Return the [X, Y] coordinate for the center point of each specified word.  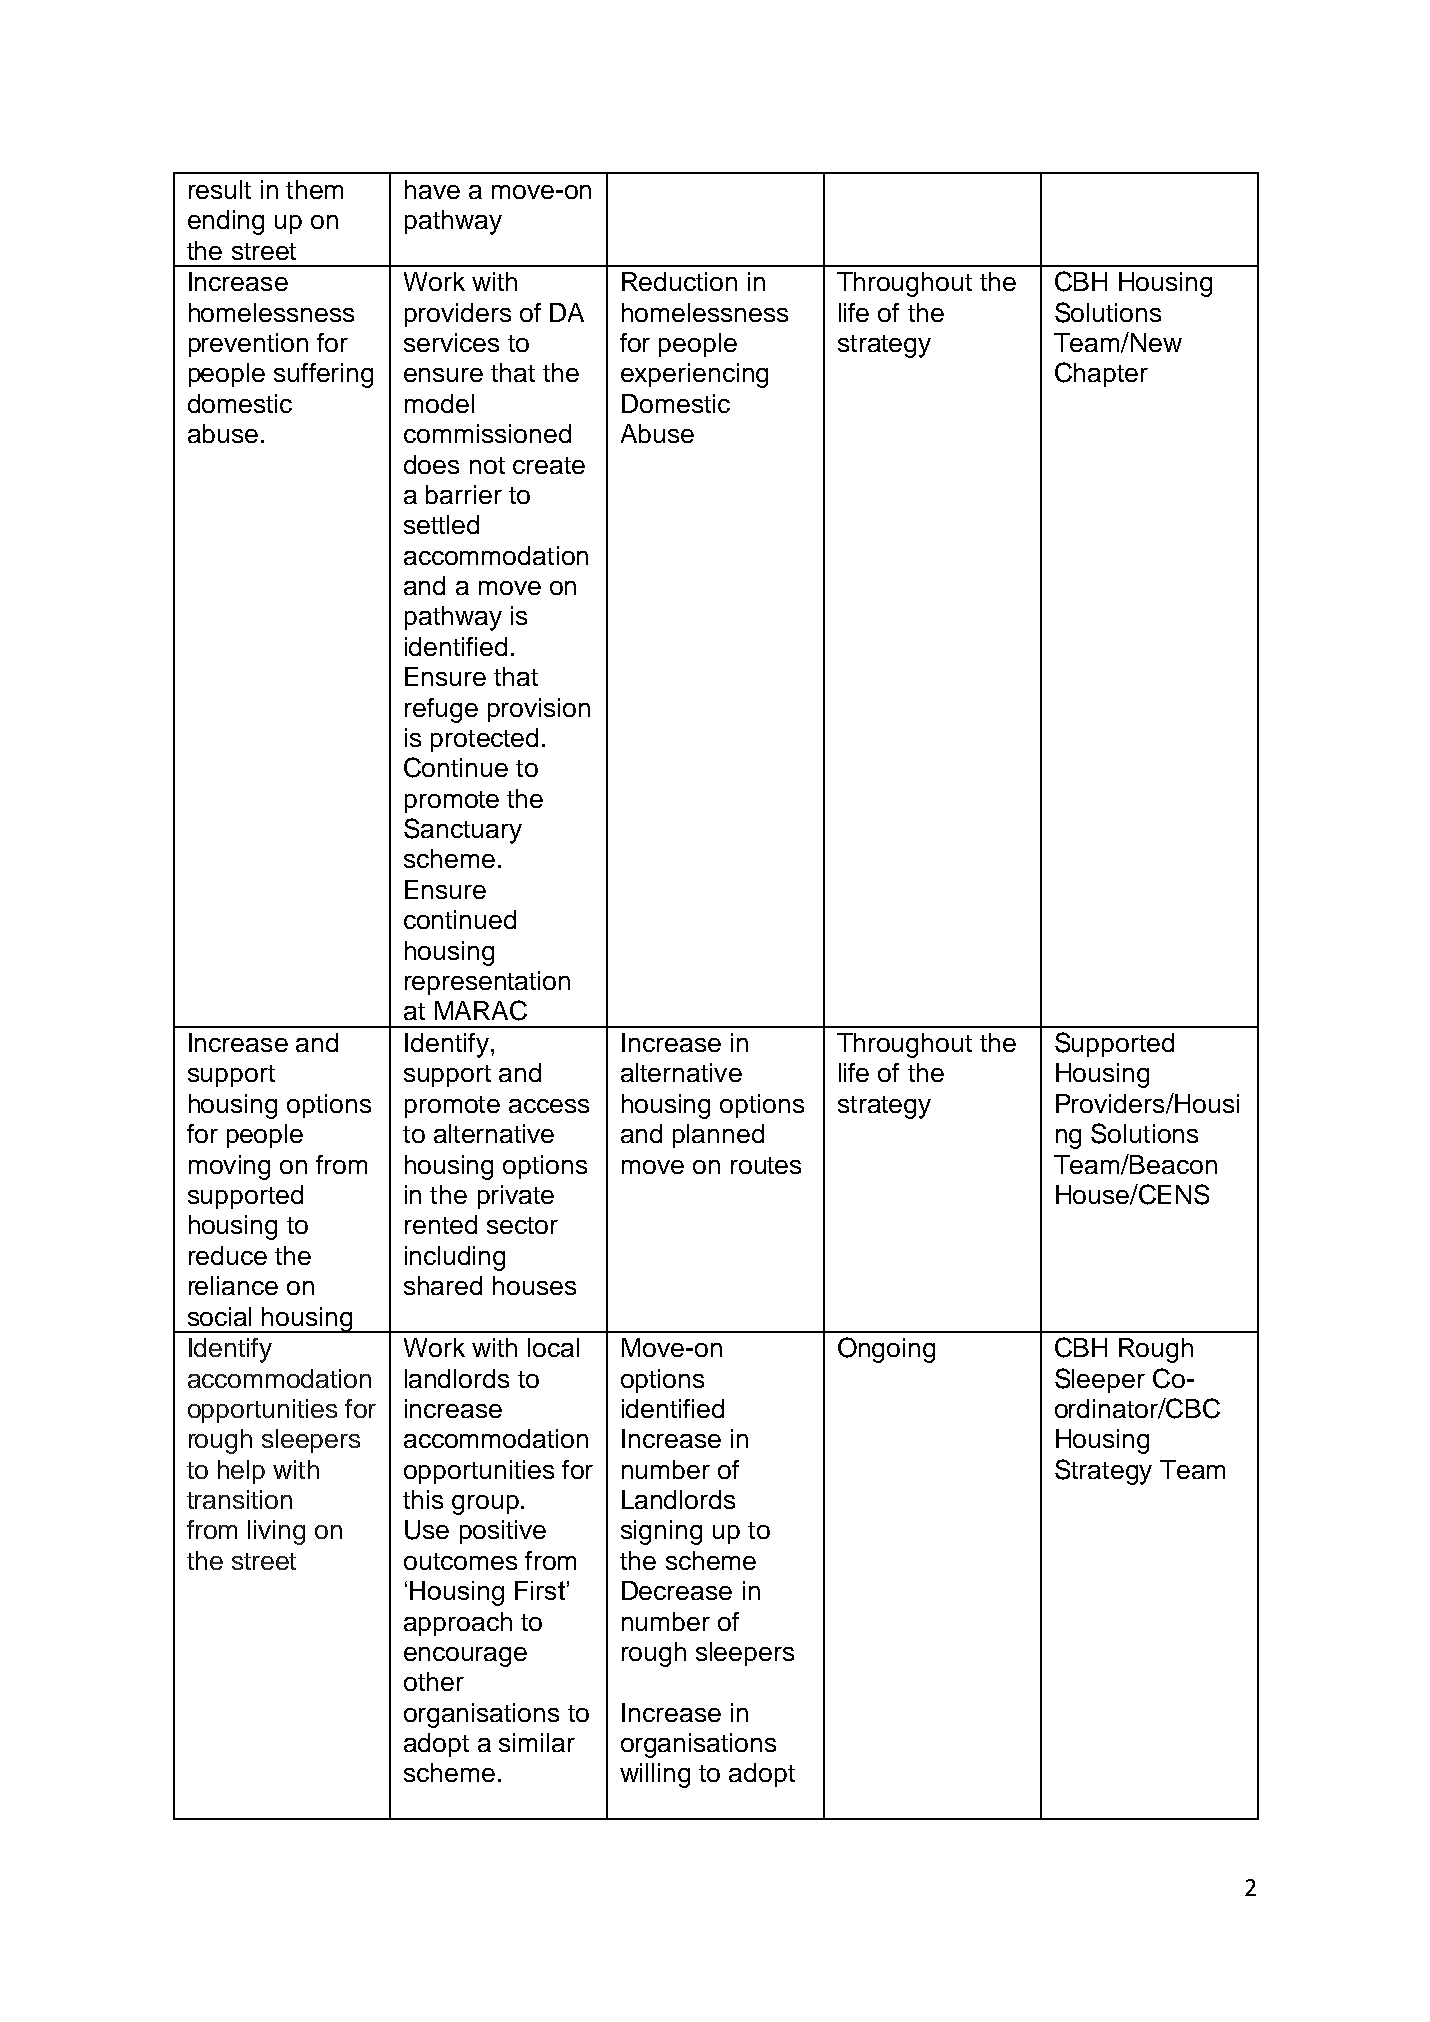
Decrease [677, 1590]
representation [487, 983]
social [219, 1316]
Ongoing [886, 1350]
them [314, 189]
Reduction [679, 281]
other [434, 1681]
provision [539, 710]
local [553, 1347]
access [549, 1106]
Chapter [1101, 374]
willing [655, 1775]
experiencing [694, 375]
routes [766, 1165]
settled [441, 524]
